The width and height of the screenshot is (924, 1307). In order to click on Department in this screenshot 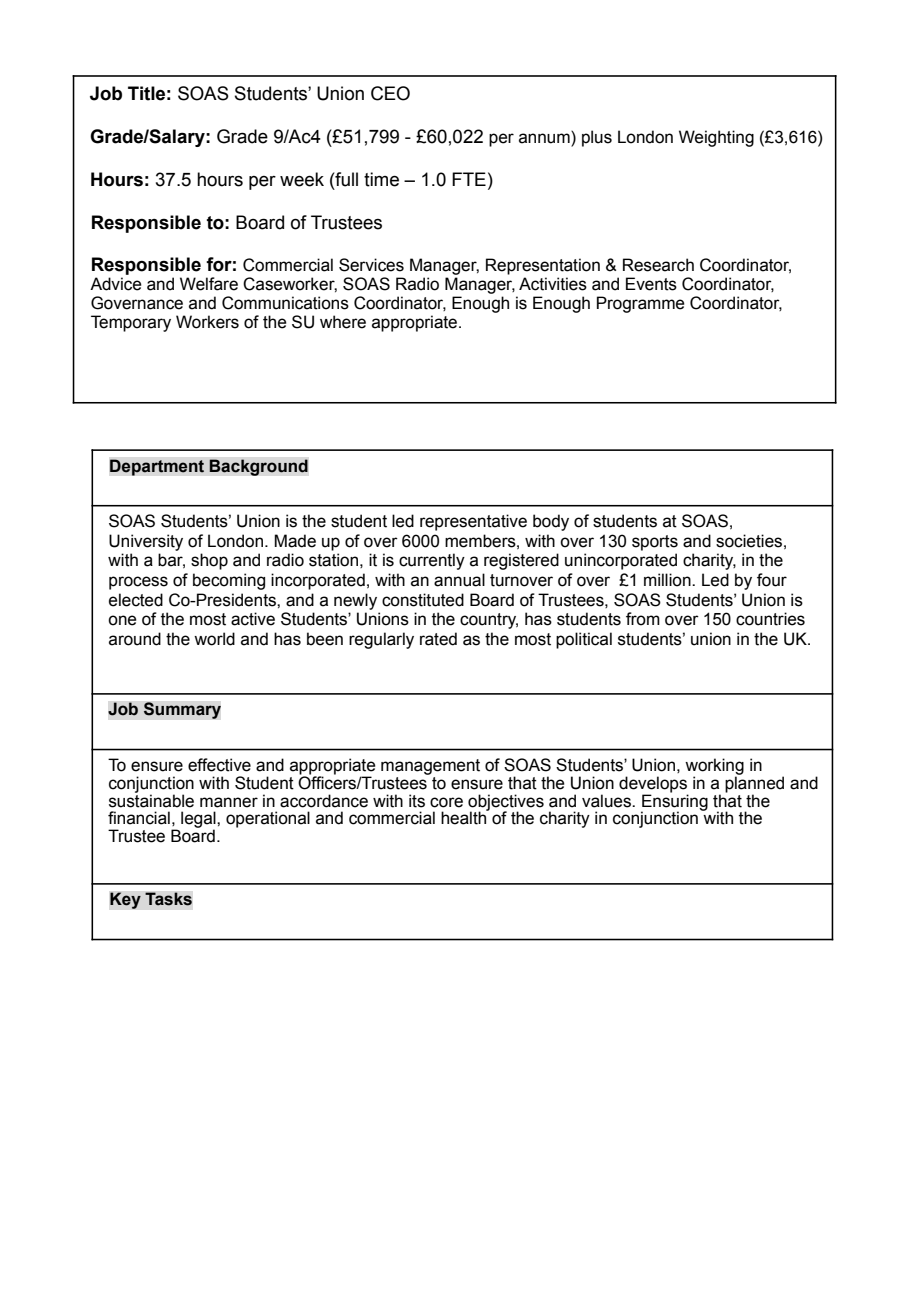, I will do `click(157, 467)`.
